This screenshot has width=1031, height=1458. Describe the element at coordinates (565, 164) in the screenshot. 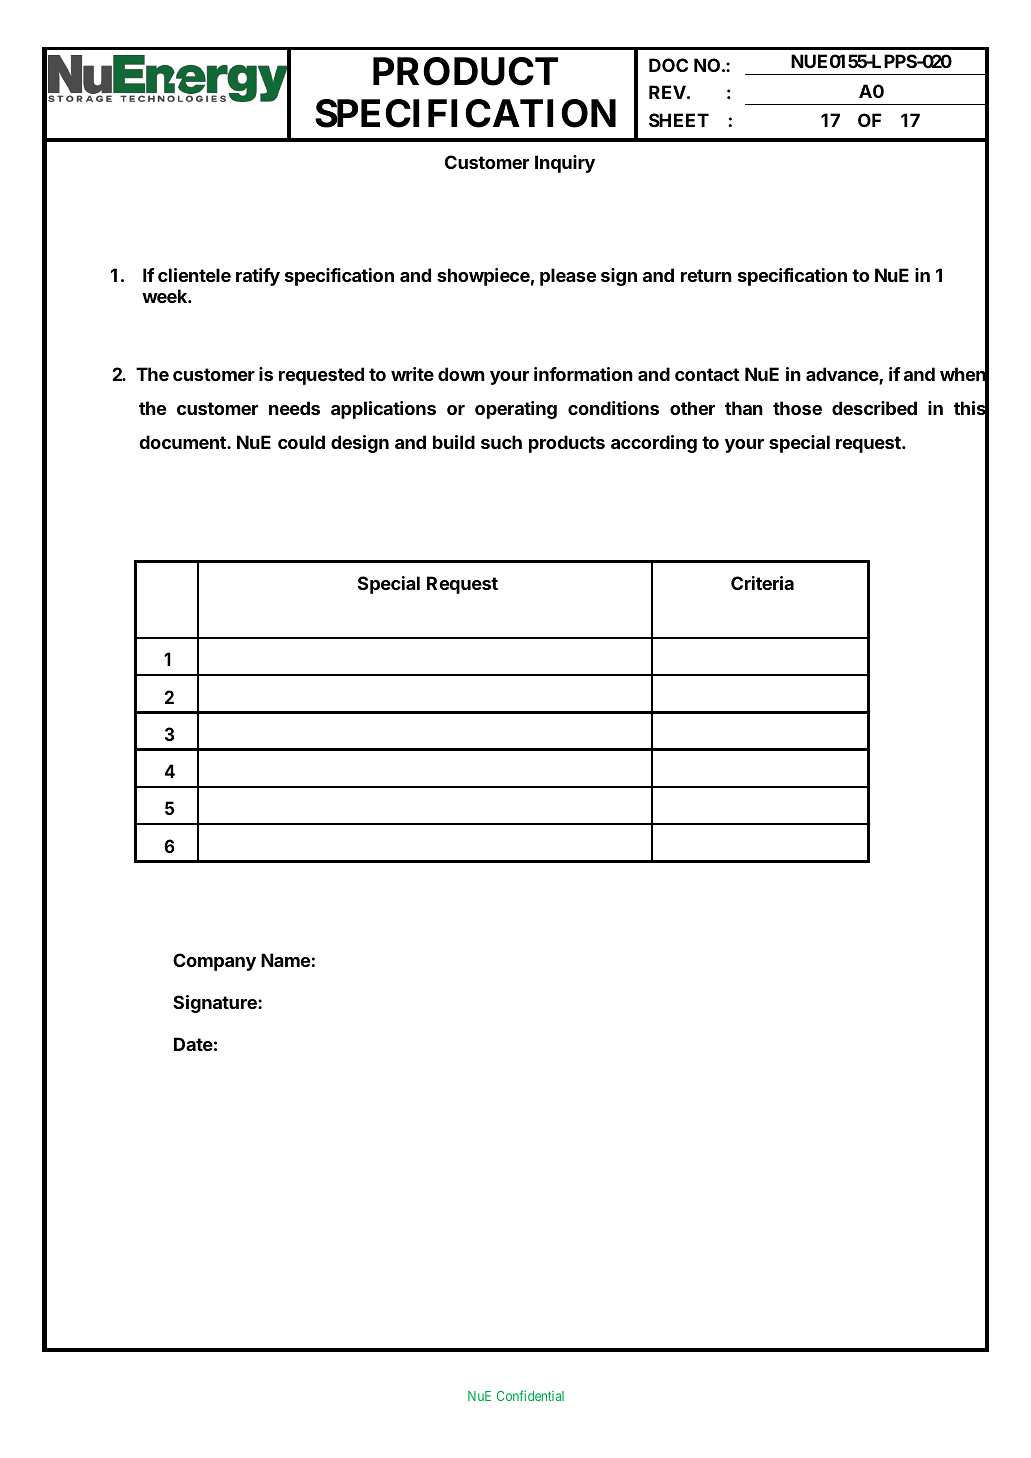

I see `Inquiry` at that location.
